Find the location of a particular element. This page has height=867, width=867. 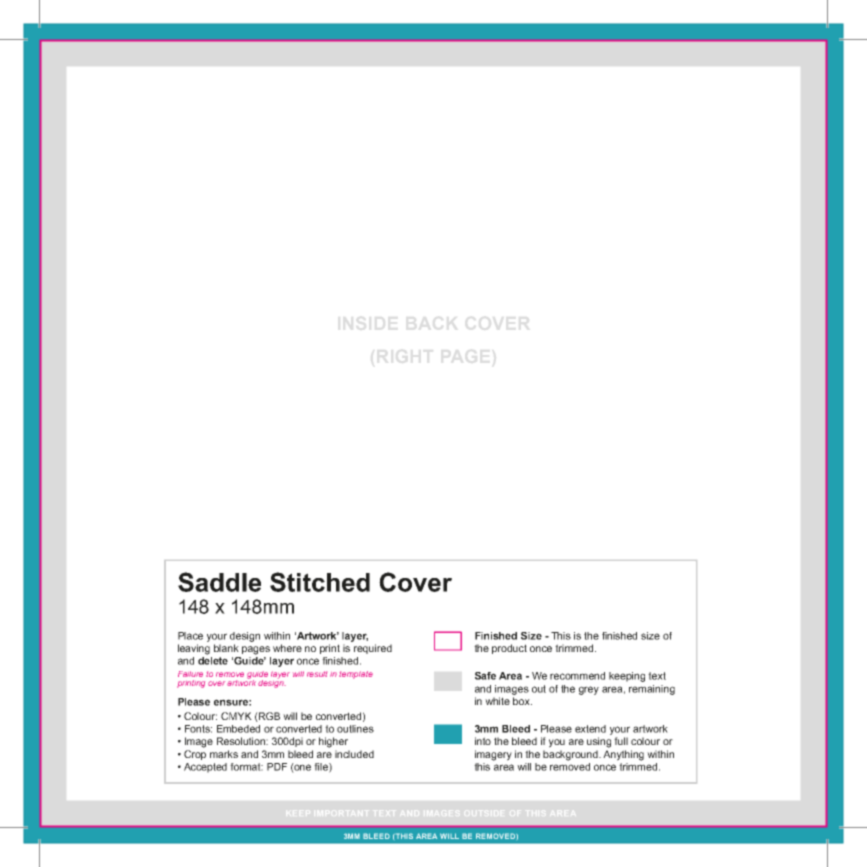

PDF is located at coordinates (277, 767).
